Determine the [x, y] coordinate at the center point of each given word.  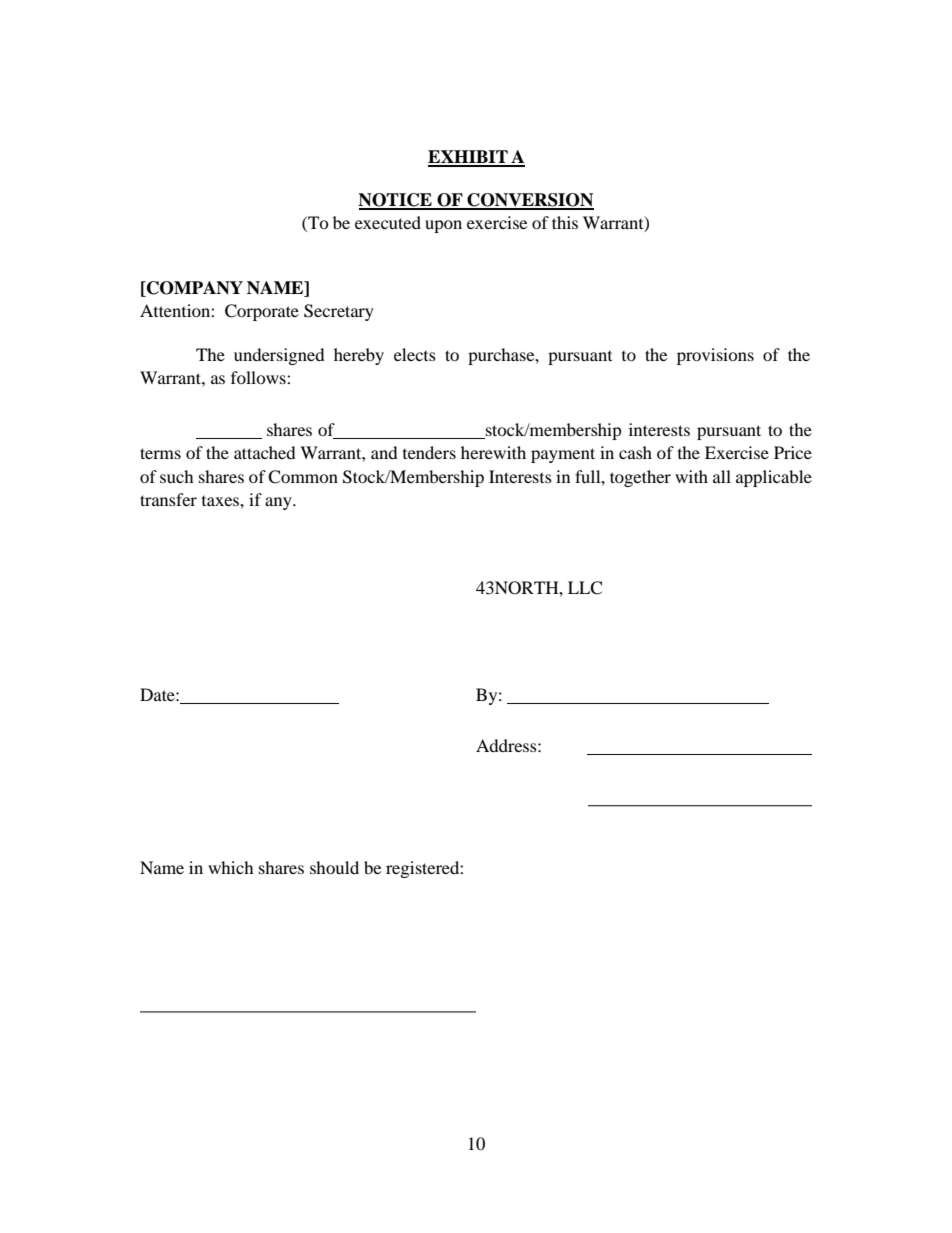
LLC [585, 588]
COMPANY [194, 289]
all [722, 476]
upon [443, 226]
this [565, 222]
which [231, 867]
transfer [168, 499]
